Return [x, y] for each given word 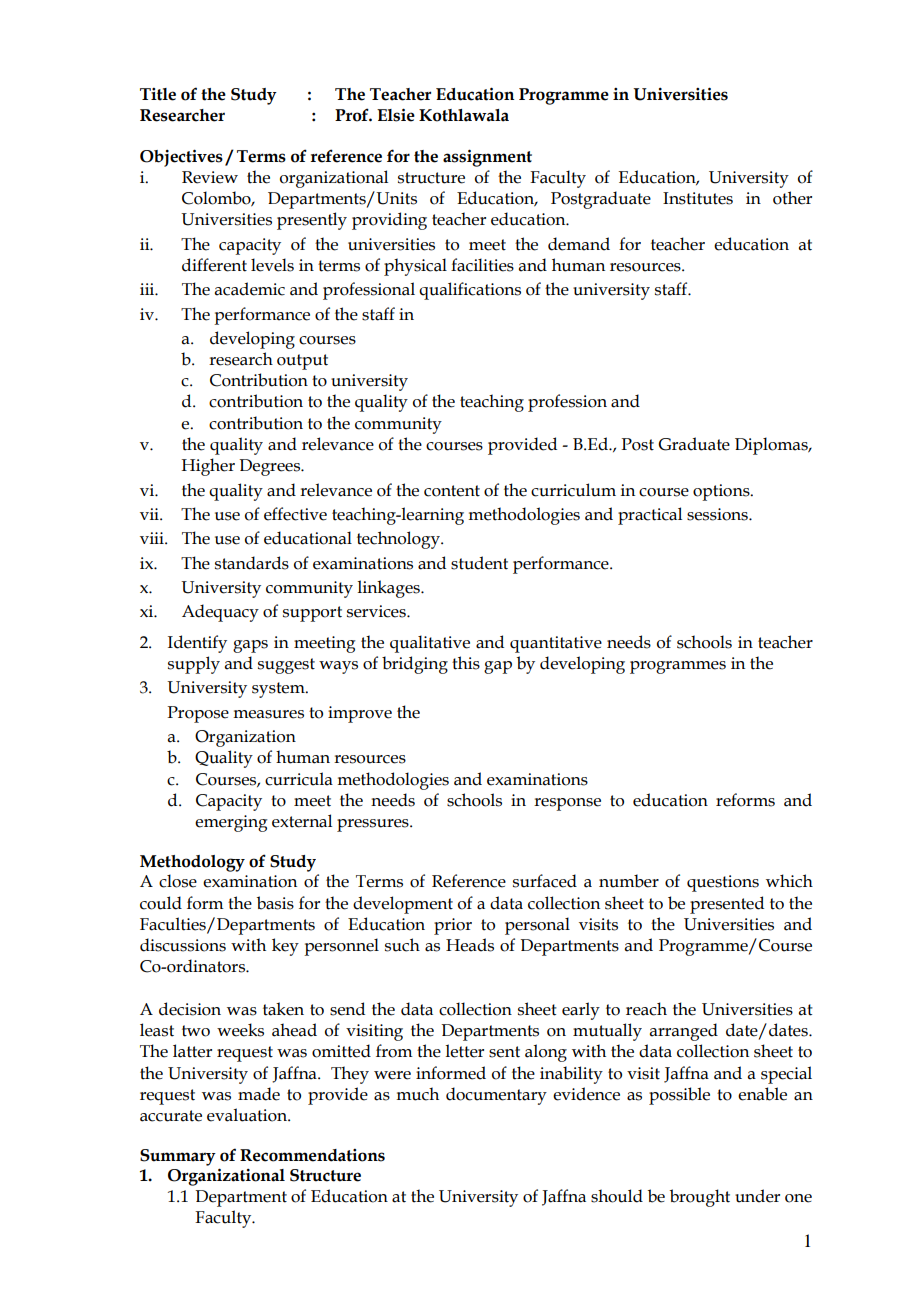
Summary [178, 1157]
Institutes [698, 198]
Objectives [181, 158]
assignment [487, 158]
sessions [718, 514]
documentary [496, 1096]
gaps [250, 646]
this [466, 663]
